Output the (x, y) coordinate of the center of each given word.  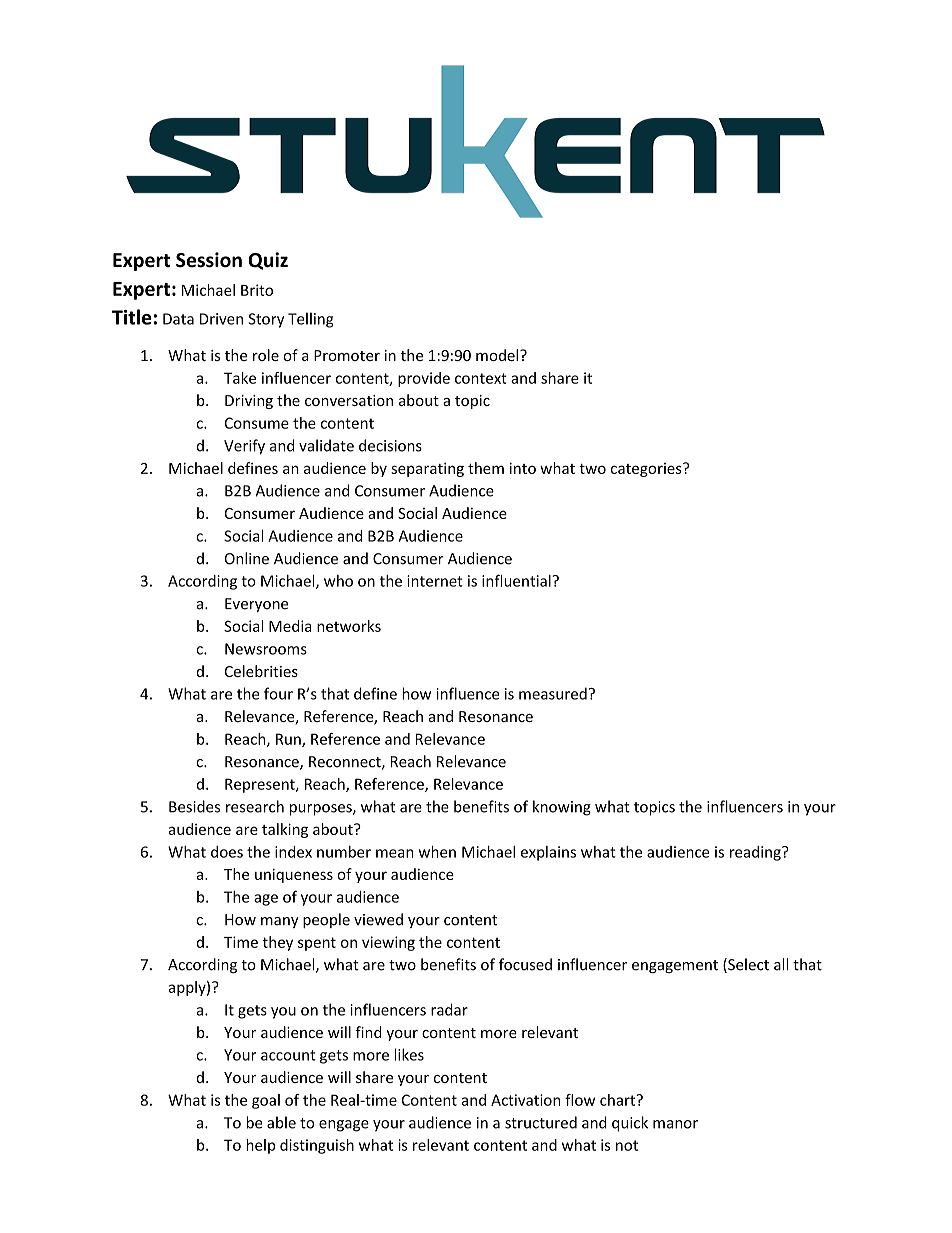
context (481, 378)
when (437, 852)
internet (435, 581)
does (227, 852)
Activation (525, 1100)
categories (647, 470)
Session (209, 260)
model (498, 355)
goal (266, 1101)
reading (756, 853)
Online (247, 558)
